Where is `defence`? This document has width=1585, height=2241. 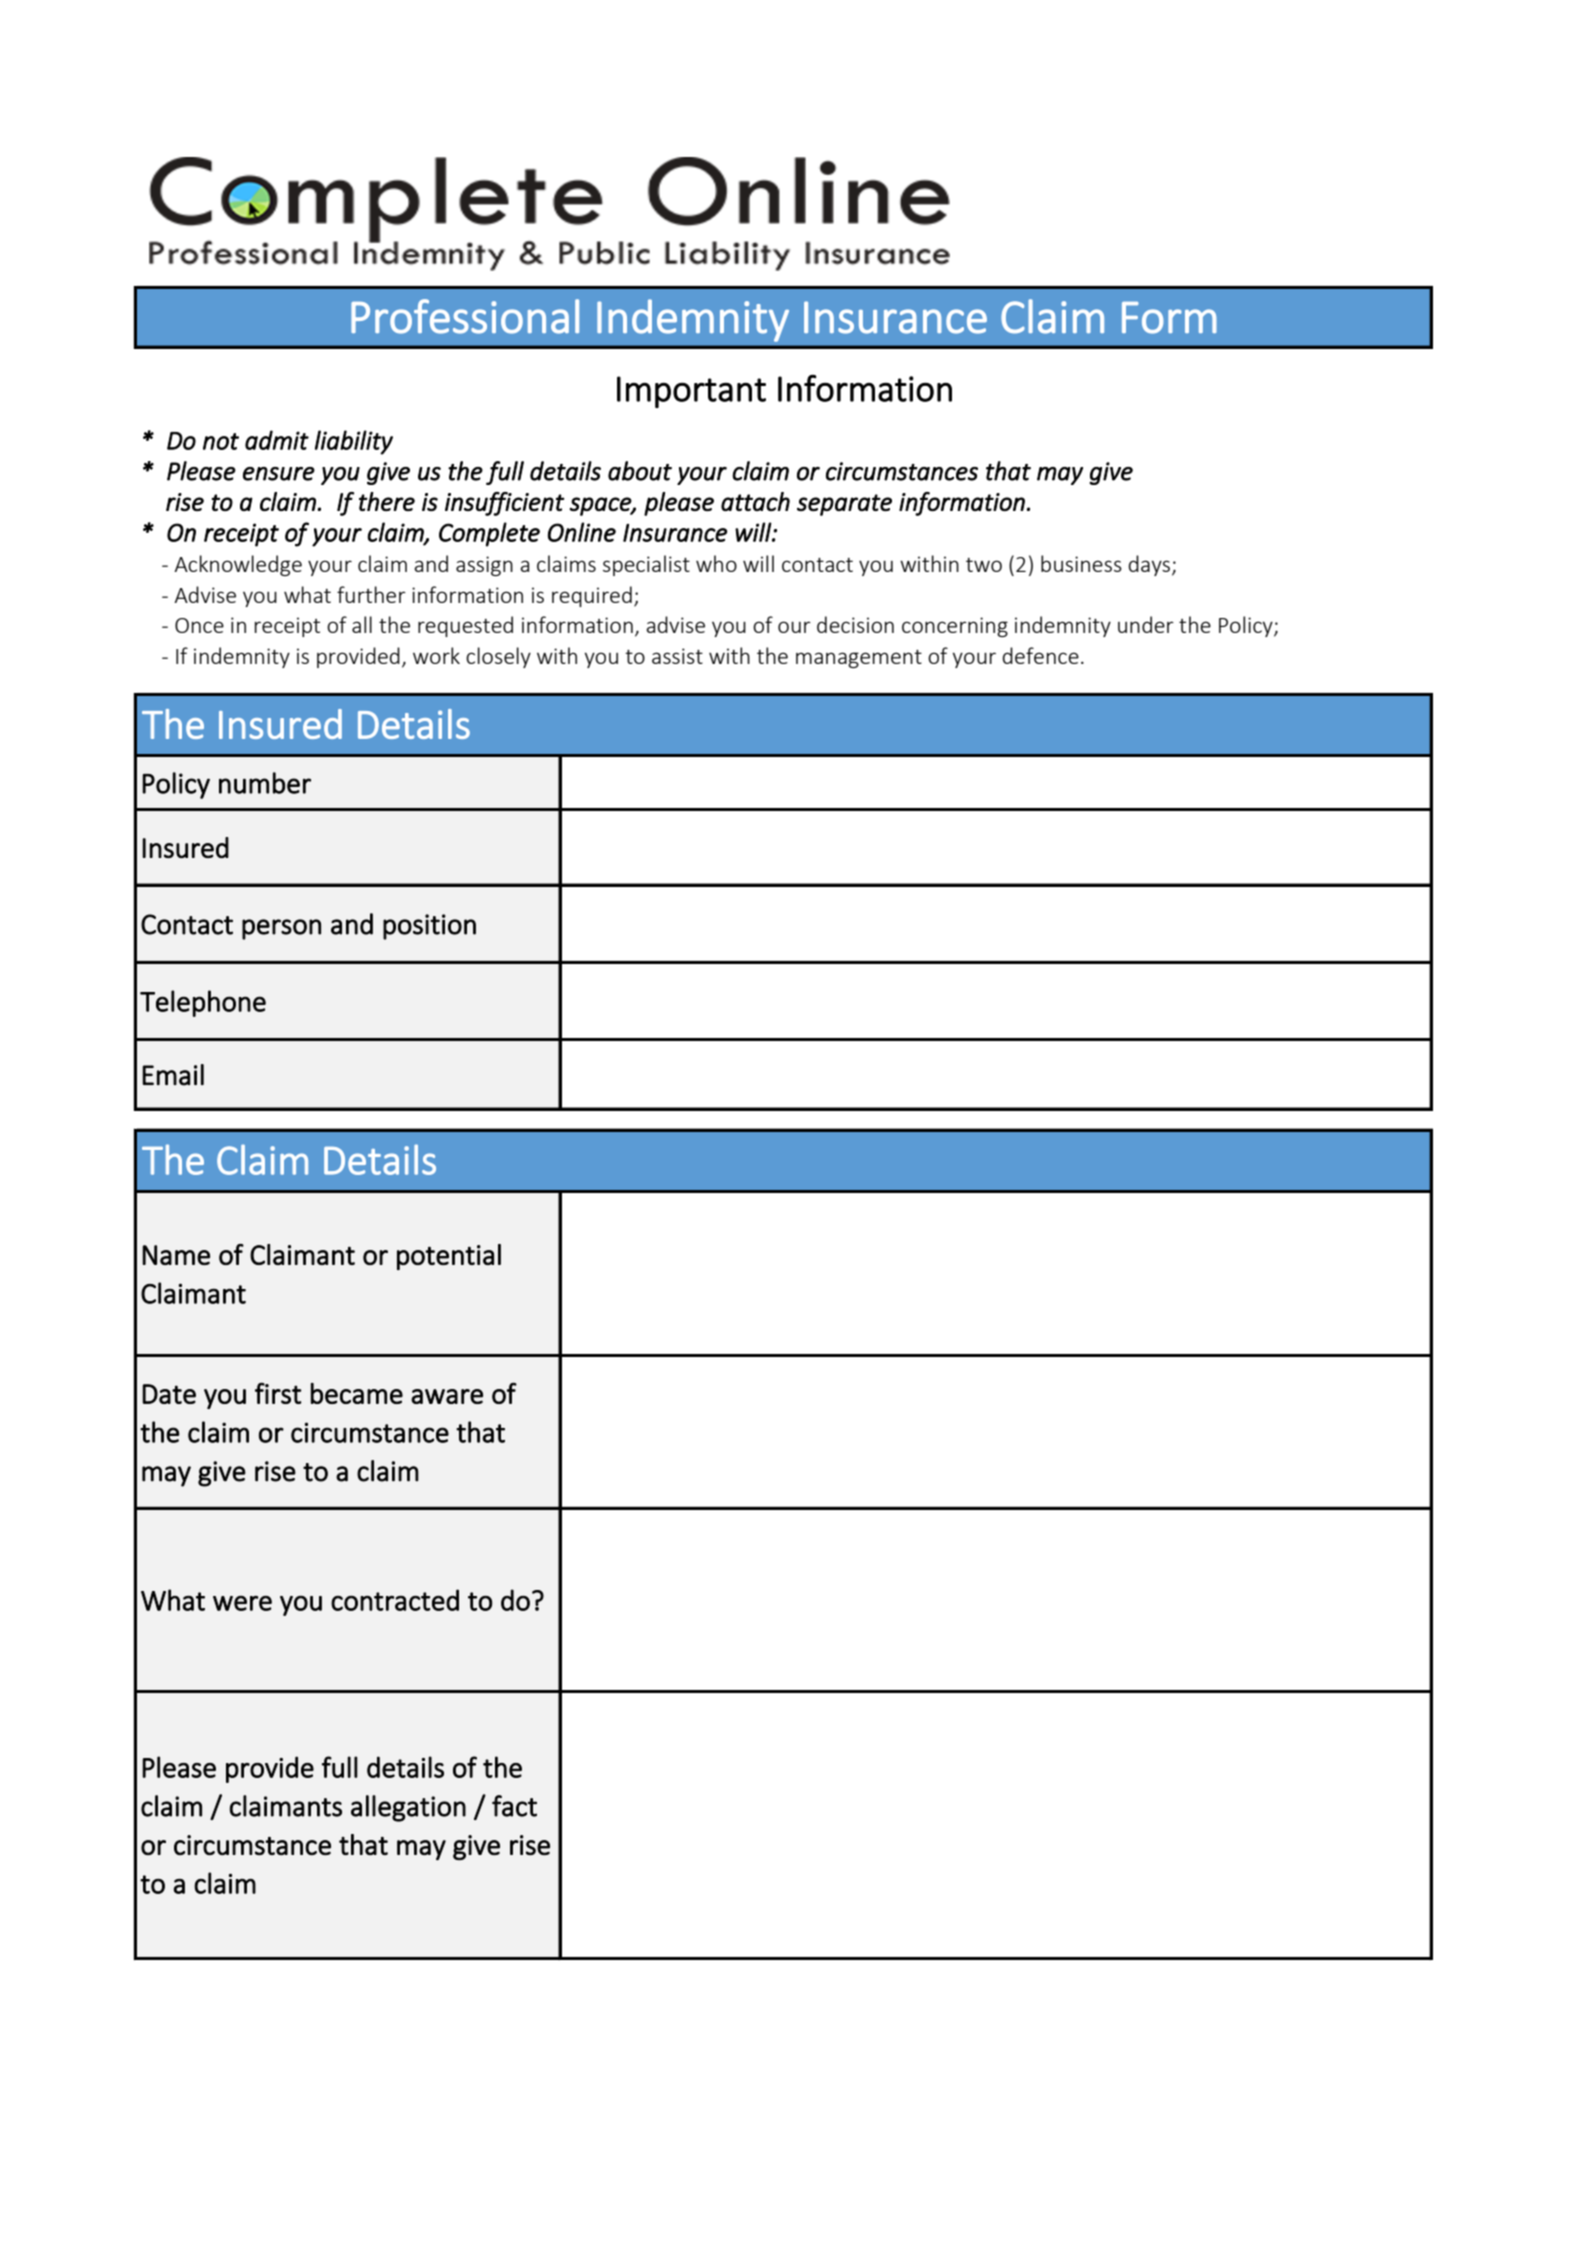 defence is located at coordinates (1040, 655).
